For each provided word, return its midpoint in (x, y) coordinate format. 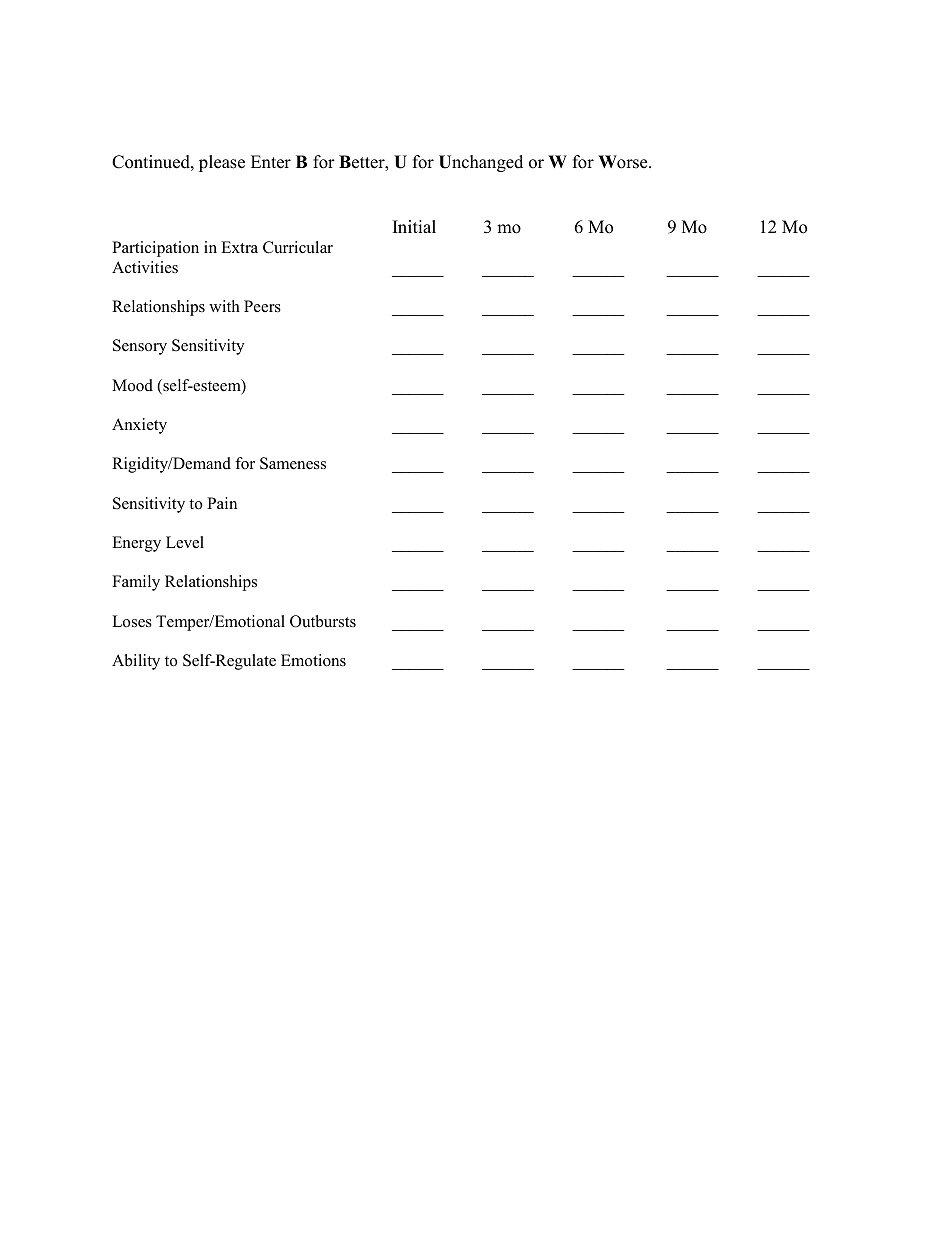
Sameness (293, 463)
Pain (222, 503)
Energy (136, 544)
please (222, 163)
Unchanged (481, 163)
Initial (414, 226)
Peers (262, 306)
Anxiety (139, 426)
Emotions (313, 660)
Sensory (140, 347)
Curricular (298, 247)
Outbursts (323, 621)
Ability (136, 662)
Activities (145, 267)
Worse (624, 162)
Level (185, 542)
